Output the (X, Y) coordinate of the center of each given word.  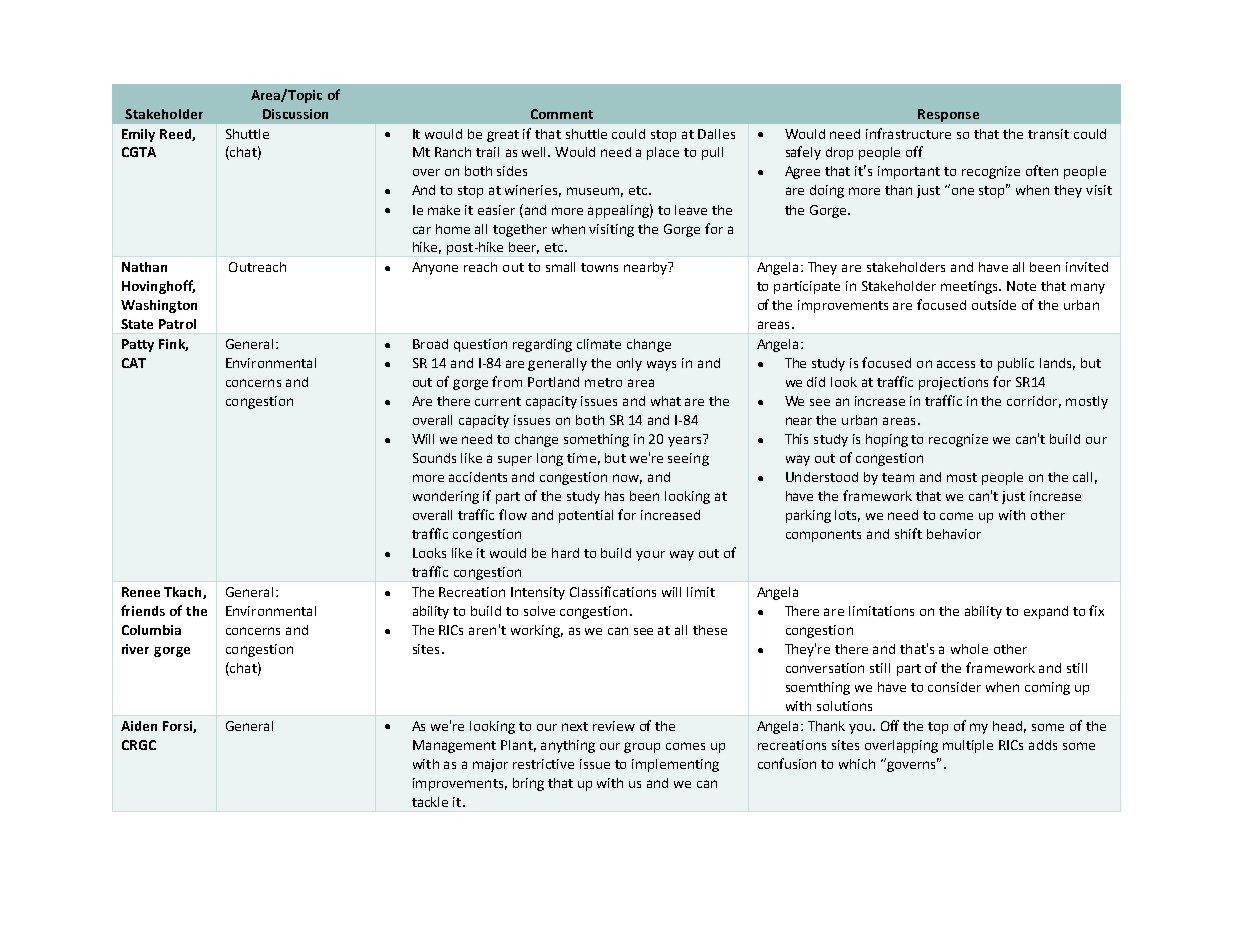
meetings (970, 287)
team (898, 477)
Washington (159, 306)
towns (599, 267)
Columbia (151, 630)
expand (1046, 612)
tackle (430, 802)
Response (948, 115)
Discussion (295, 114)
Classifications (613, 591)
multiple (968, 746)
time (581, 458)
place (663, 153)
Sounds (434, 458)
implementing (675, 765)
